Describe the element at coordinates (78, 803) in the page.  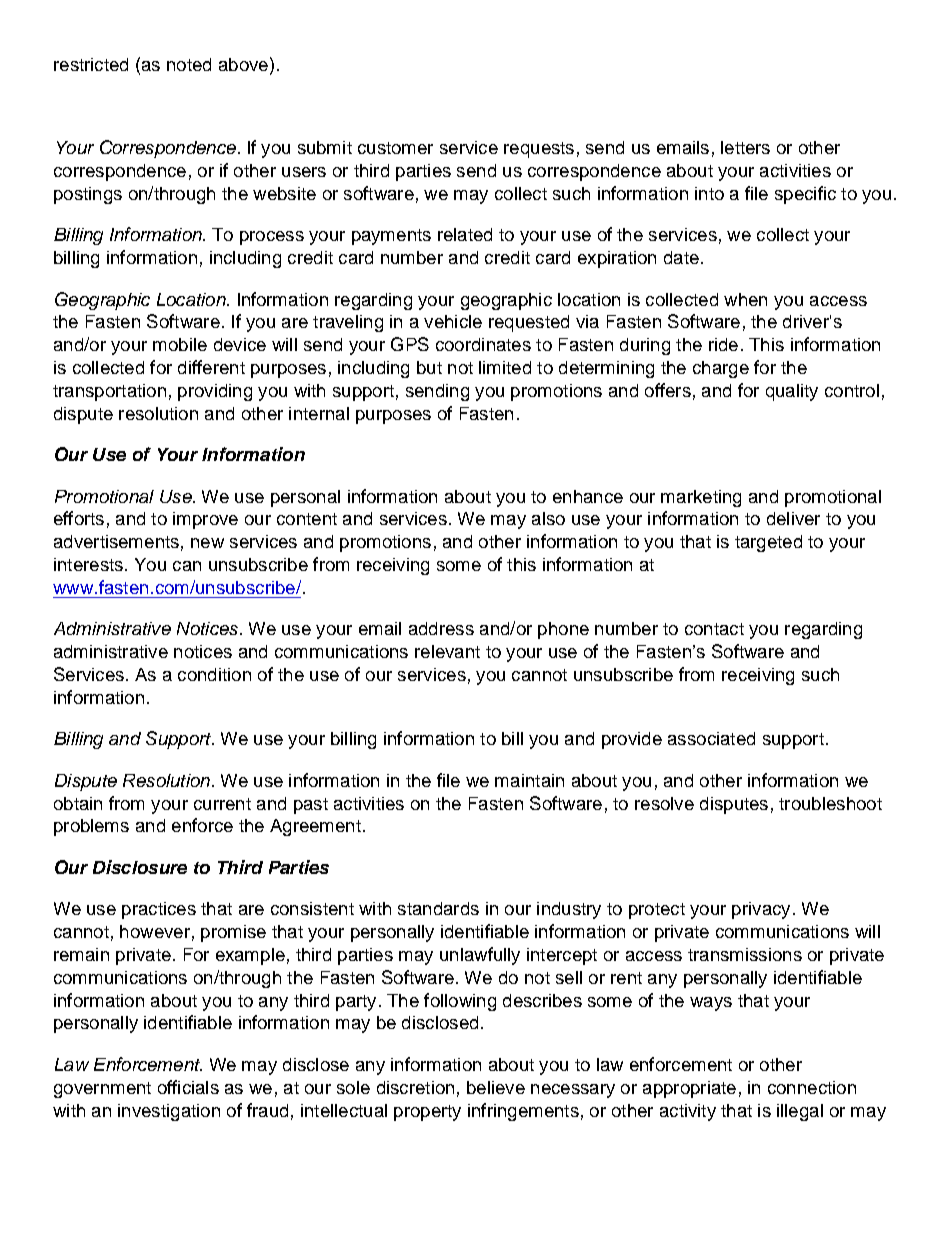
I see `obtain` at that location.
